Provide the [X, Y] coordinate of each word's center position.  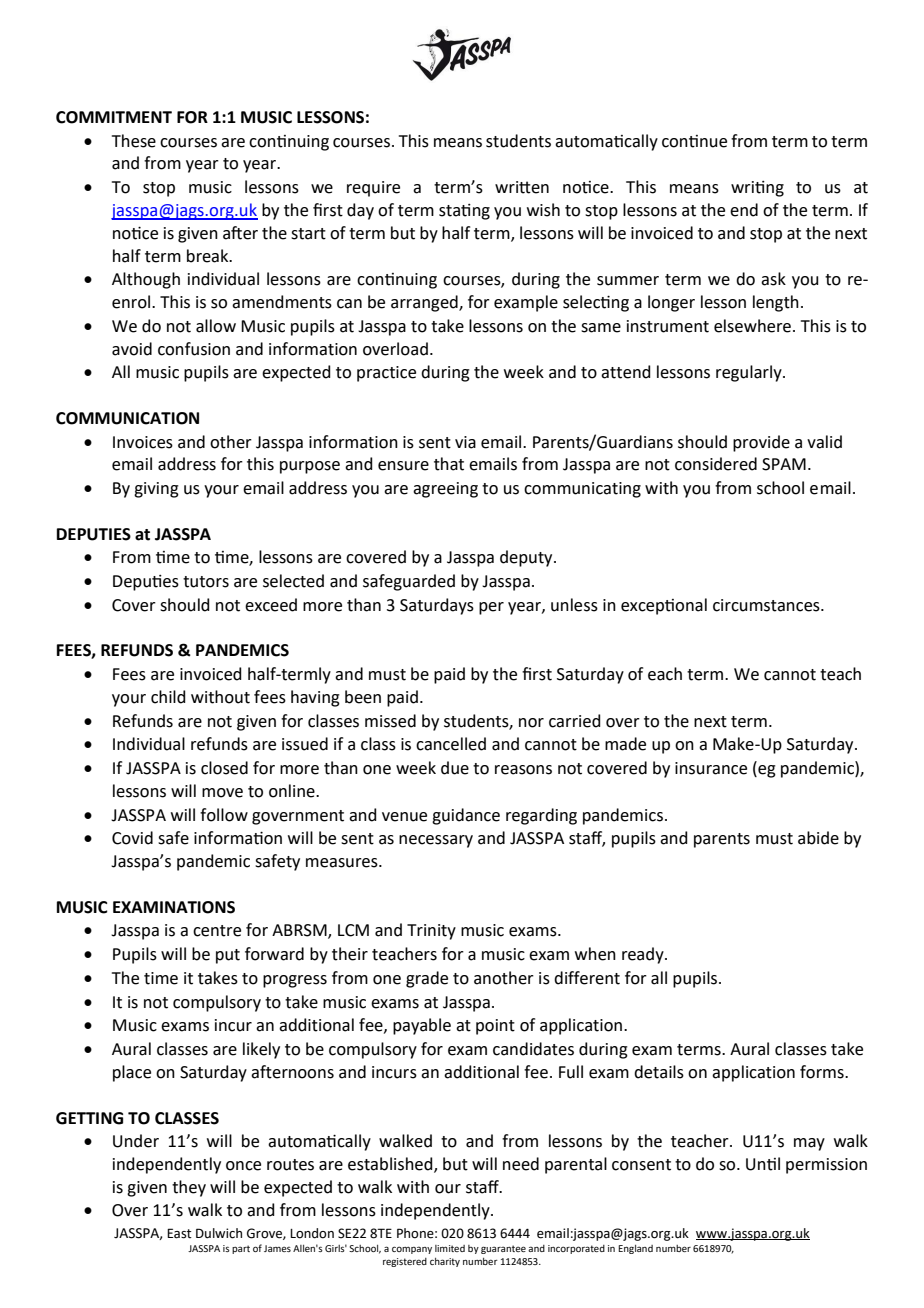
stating [464, 212]
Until [763, 1164]
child [168, 697]
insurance [711, 768]
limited [450, 1248]
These [134, 141]
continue [694, 141]
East [179, 1233]
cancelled [451, 744]
